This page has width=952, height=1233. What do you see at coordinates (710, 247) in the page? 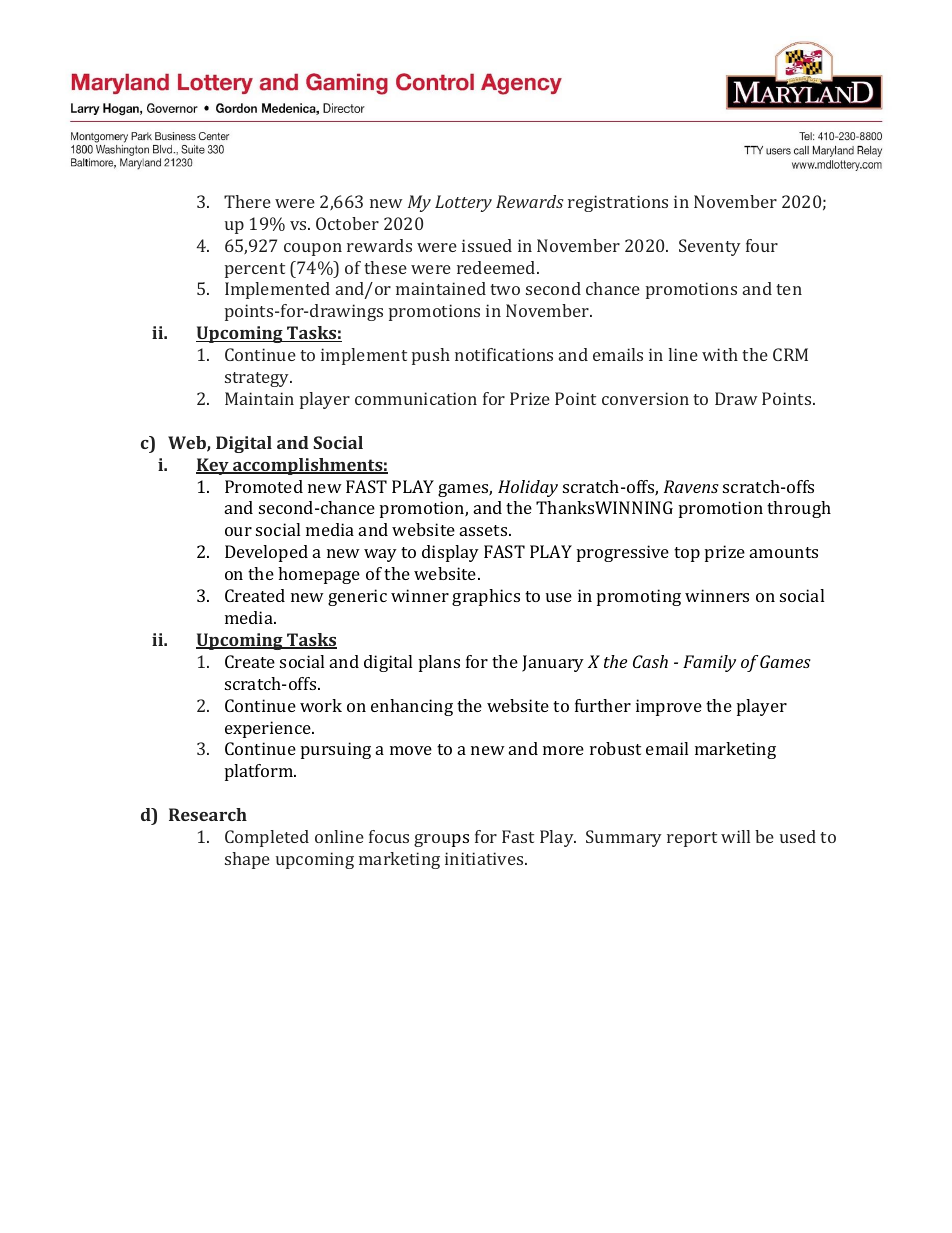
I see `Seventy` at bounding box center [710, 247].
